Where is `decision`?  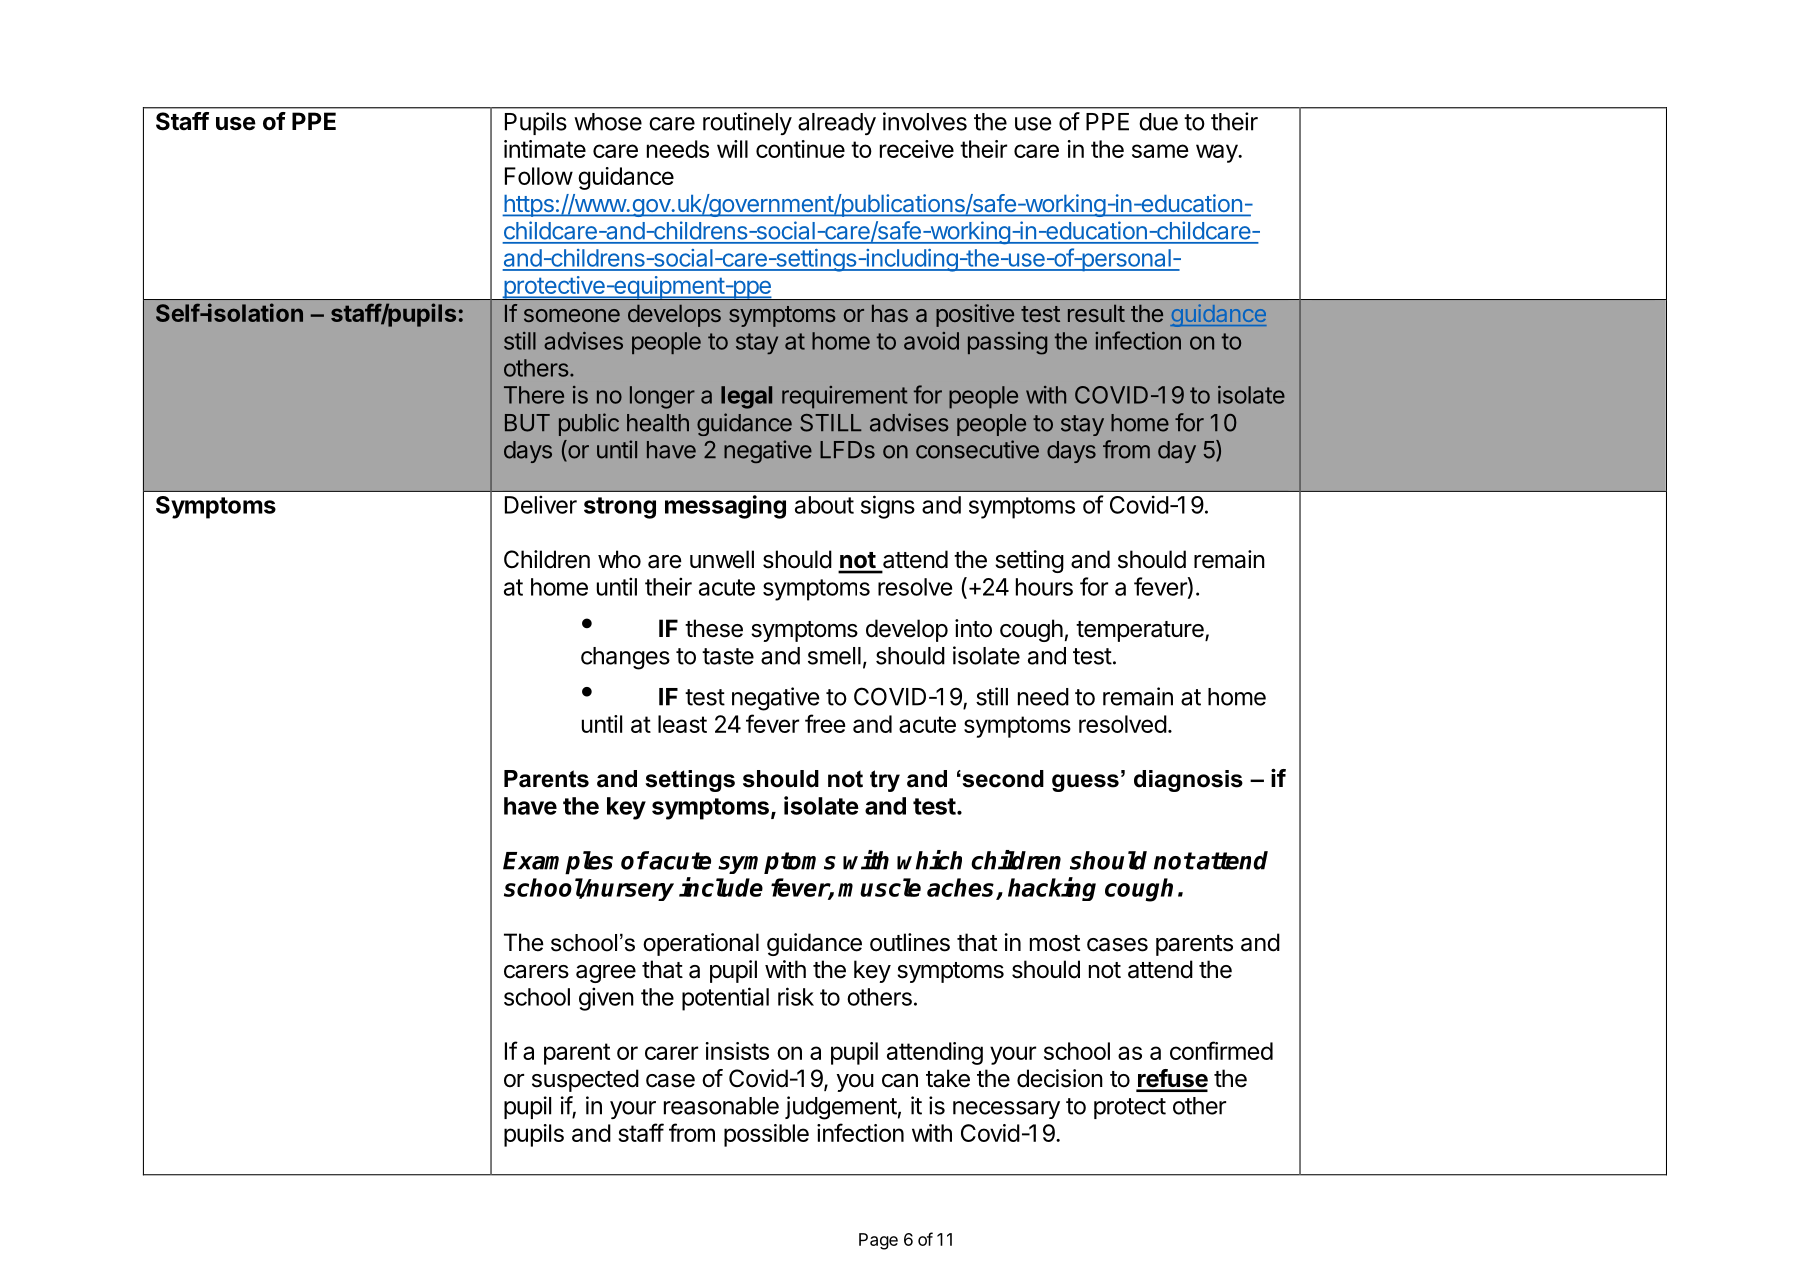 decision is located at coordinates (1060, 1078).
